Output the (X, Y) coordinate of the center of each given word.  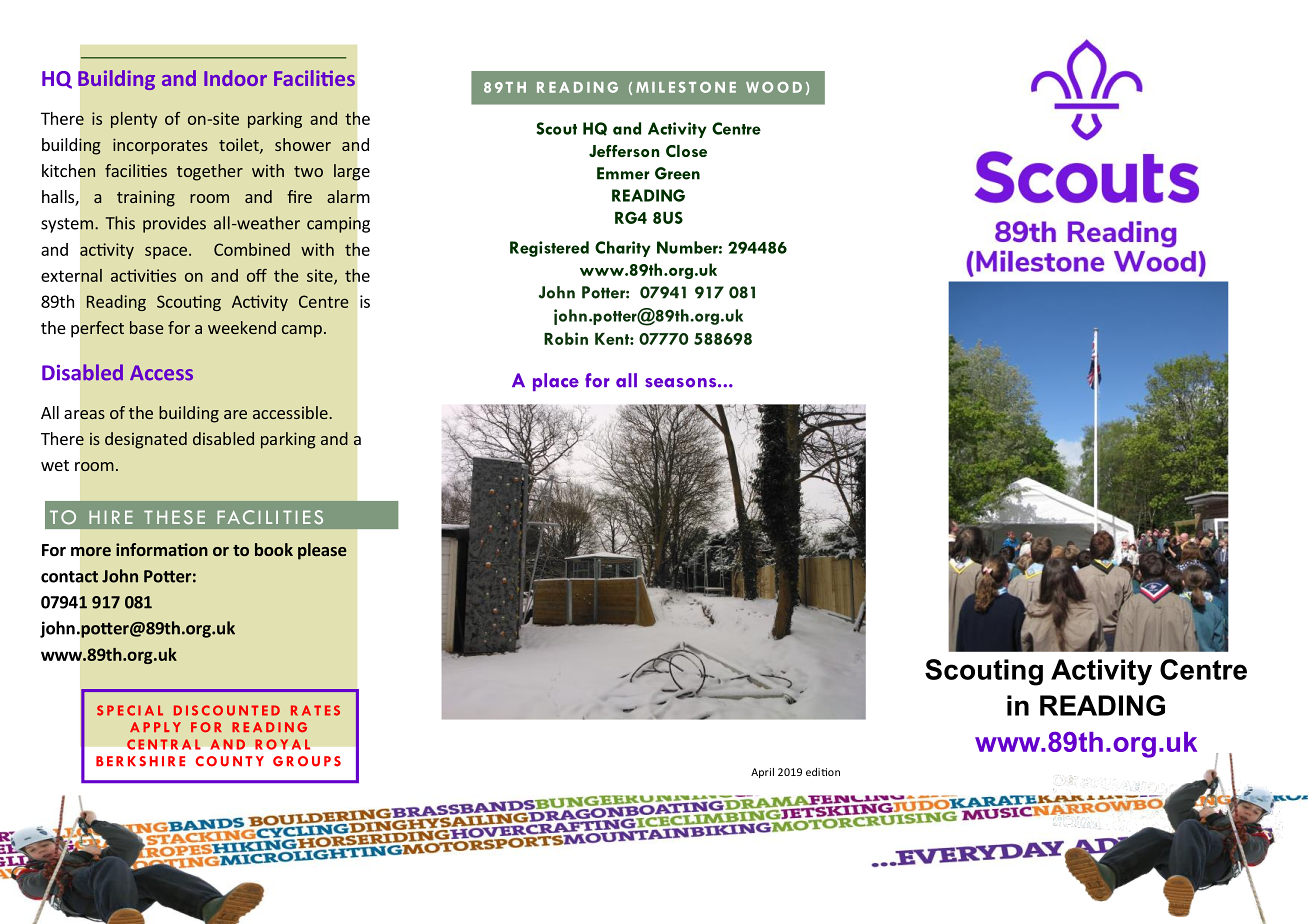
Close (686, 151)
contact (70, 577)
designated (146, 440)
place (556, 382)
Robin (566, 338)
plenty (134, 120)
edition (823, 772)
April (762, 773)
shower (303, 144)
